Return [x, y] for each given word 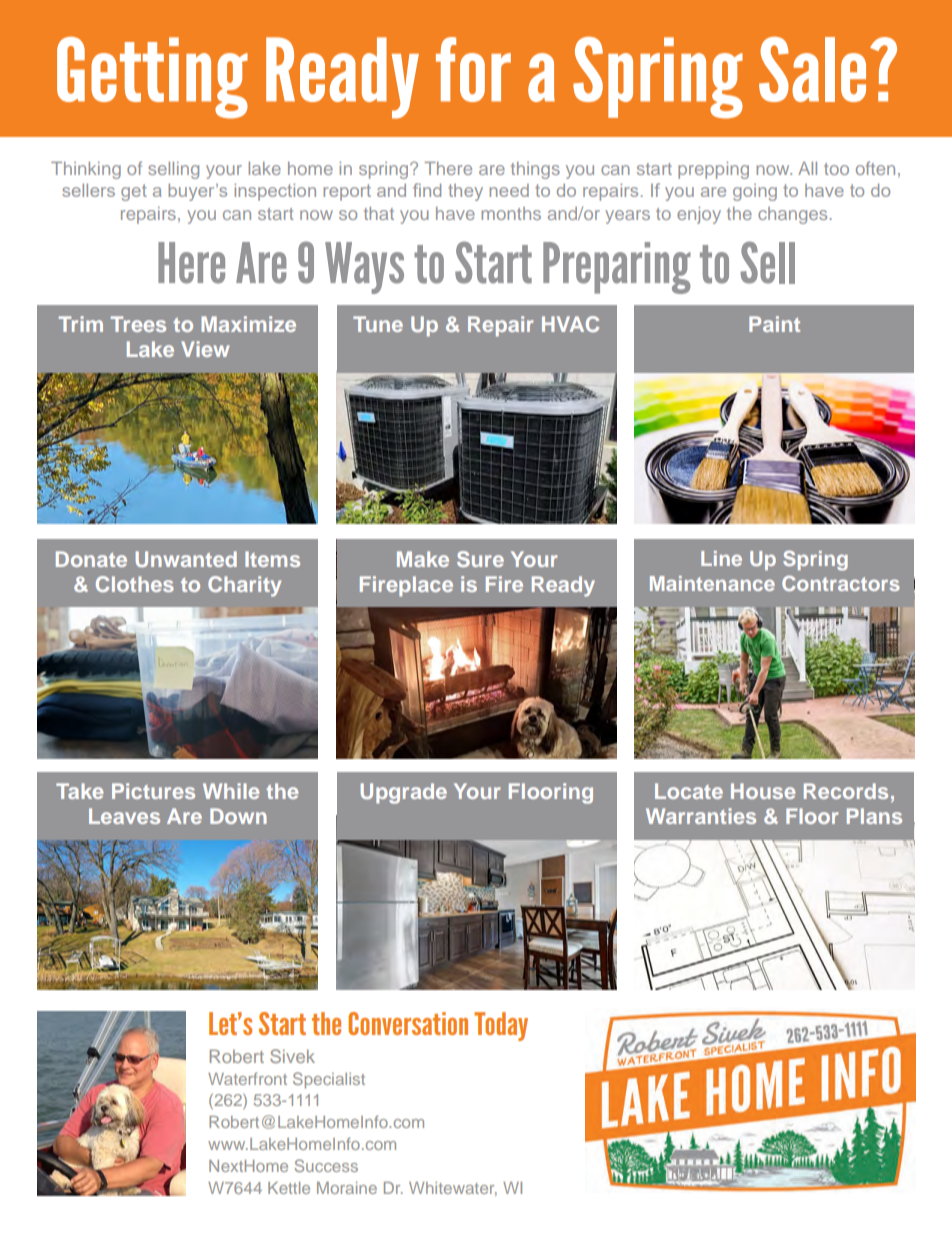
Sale [812, 69]
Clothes [135, 584]
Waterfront [247, 1078]
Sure [480, 559]
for [473, 69]
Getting [152, 78]
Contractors [841, 583]
